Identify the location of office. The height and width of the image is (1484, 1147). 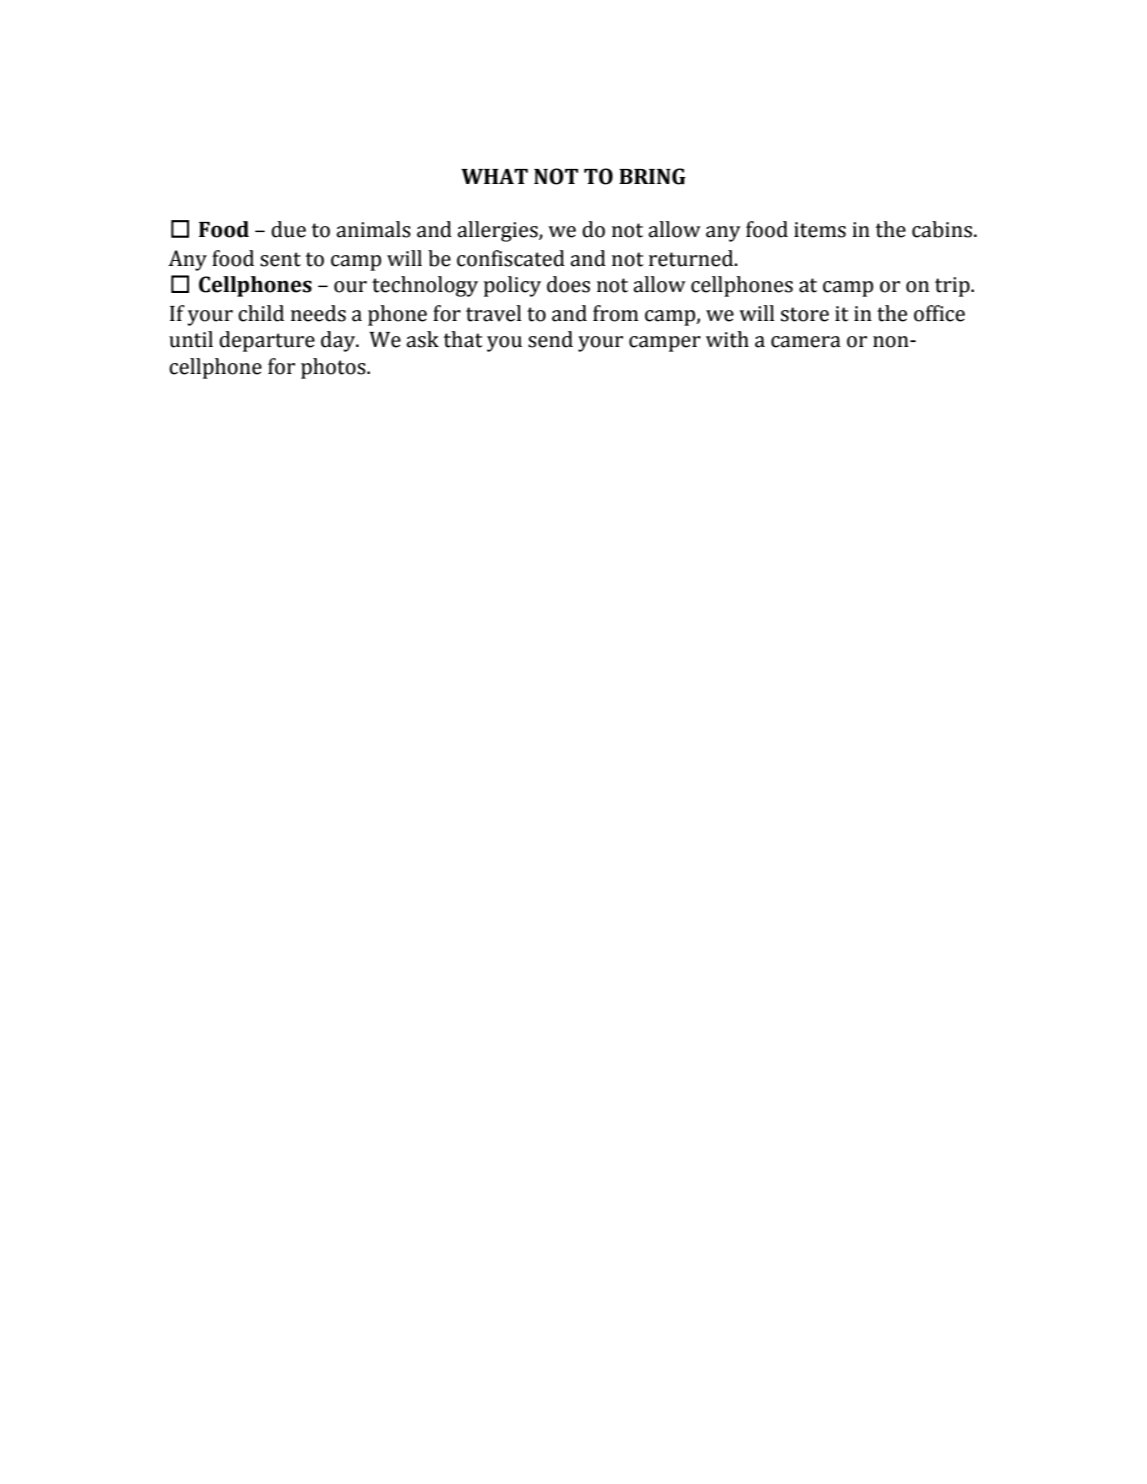
(939, 313).
